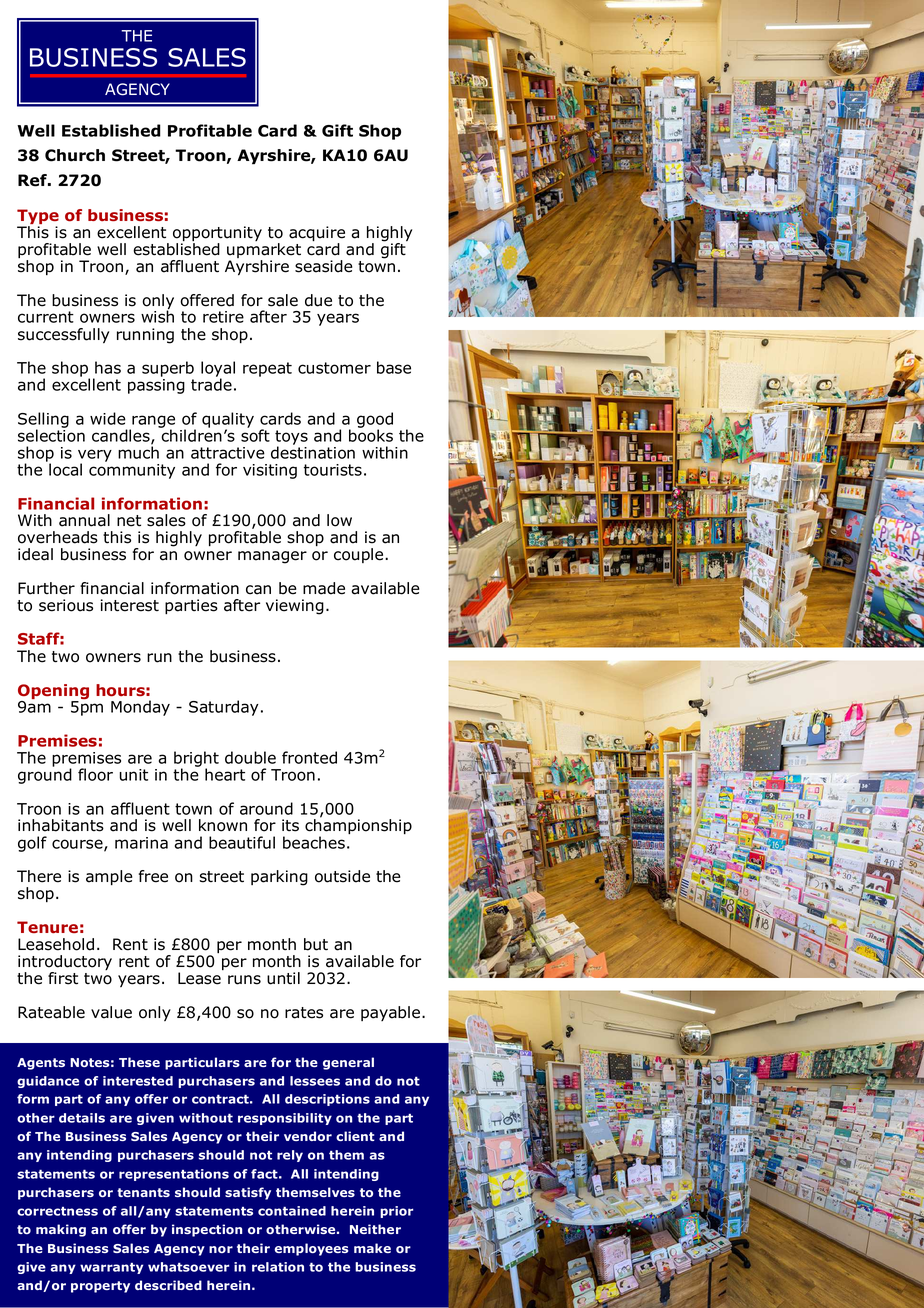 The image size is (924, 1308). Describe the element at coordinates (342, 876) in the screenshot. I see `outside` at that location.
